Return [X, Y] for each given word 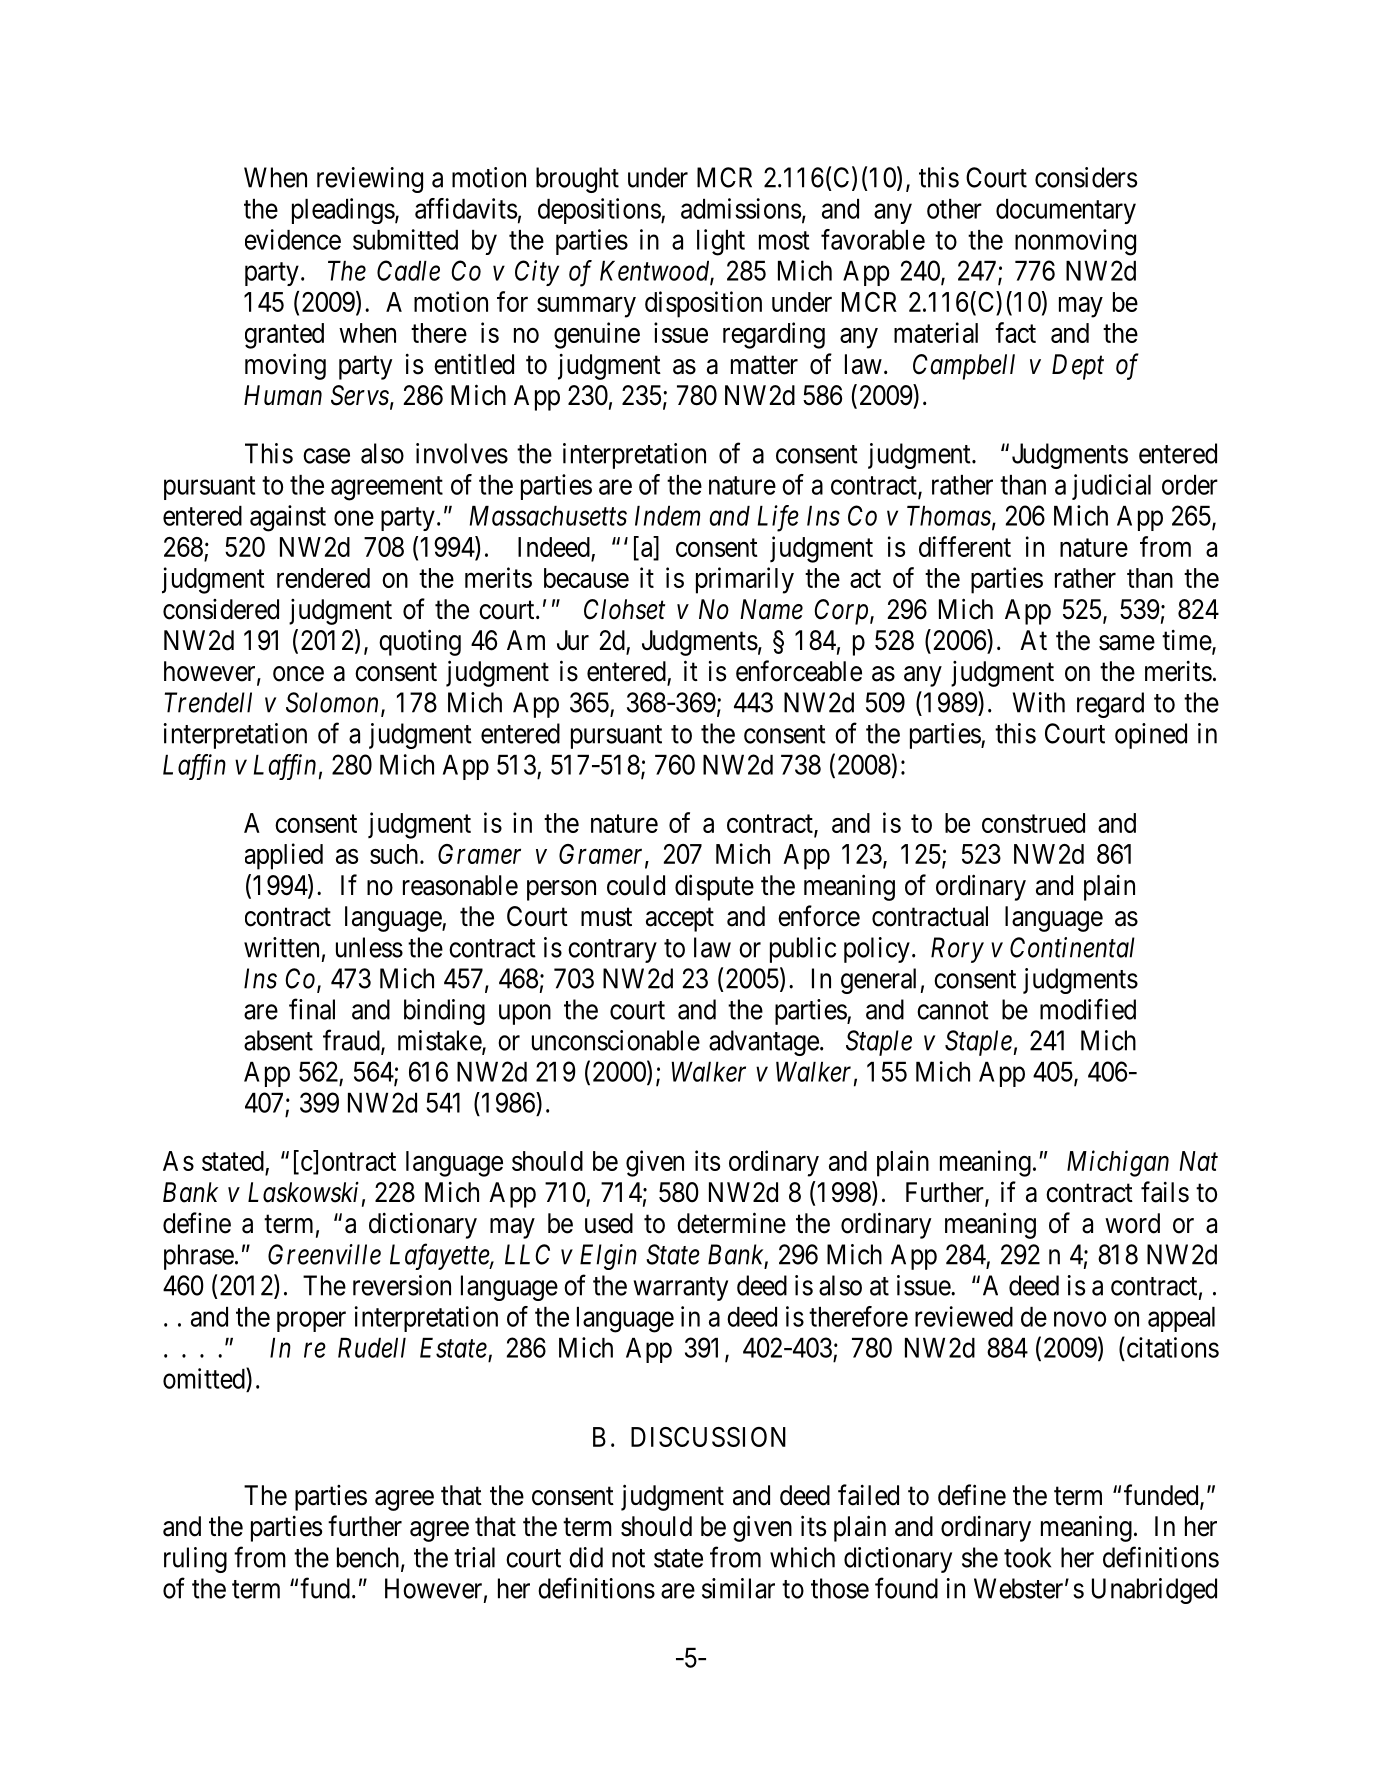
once [298, 674]
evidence [293, 239]
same [1127, 643]
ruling [195, 1560]
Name [771, 609]
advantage [764, 1043]
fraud [352, 1041]
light [721, 242]
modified [1088, 1009]
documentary [1066, 211]
